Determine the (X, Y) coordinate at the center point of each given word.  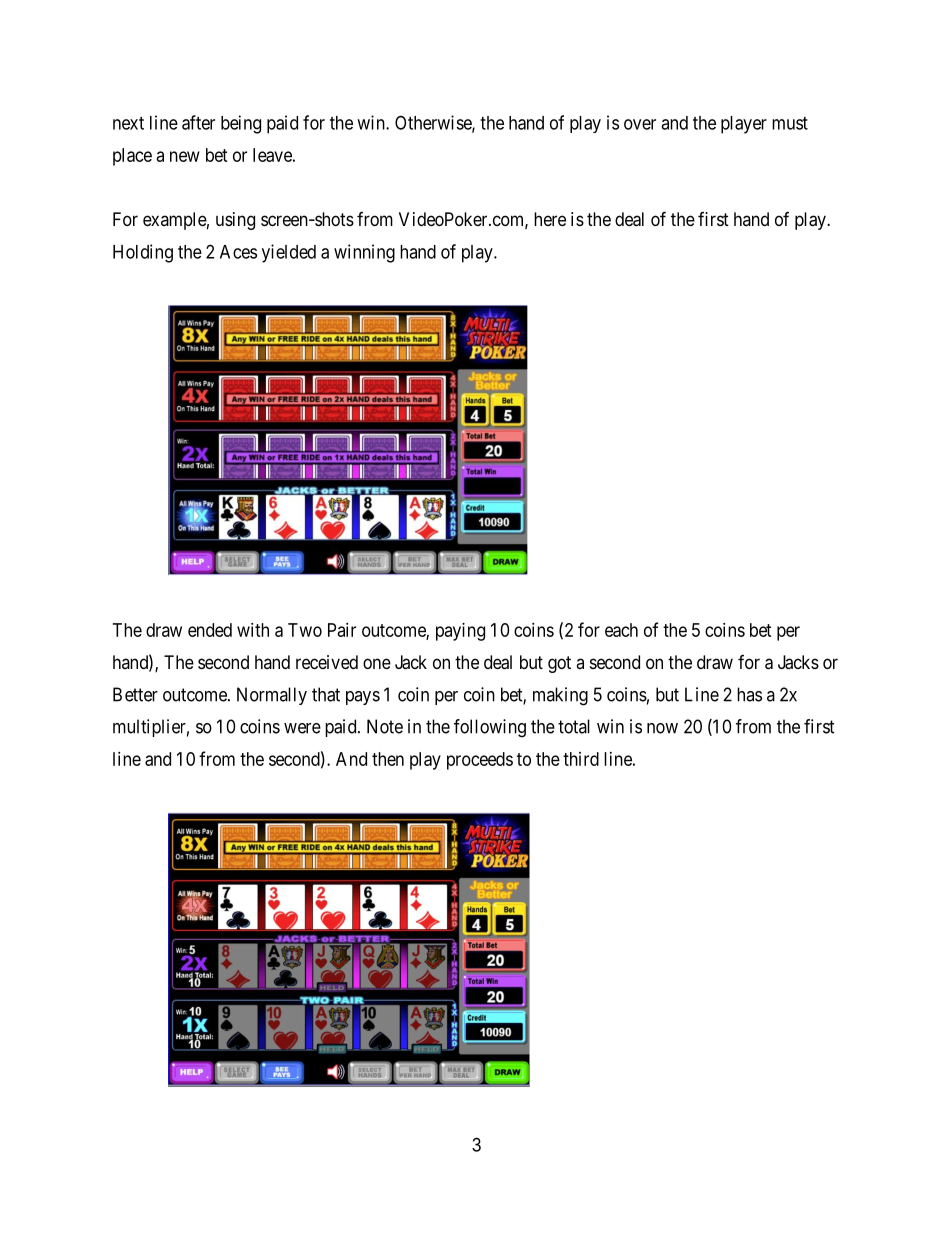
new (185, 156)
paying (460, 632)
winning (364, 253)
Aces (238, 252)
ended (210, 630)
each (621, 630)
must (790, 123)
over (640, 124)
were (302, 728)
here (550, 219)
